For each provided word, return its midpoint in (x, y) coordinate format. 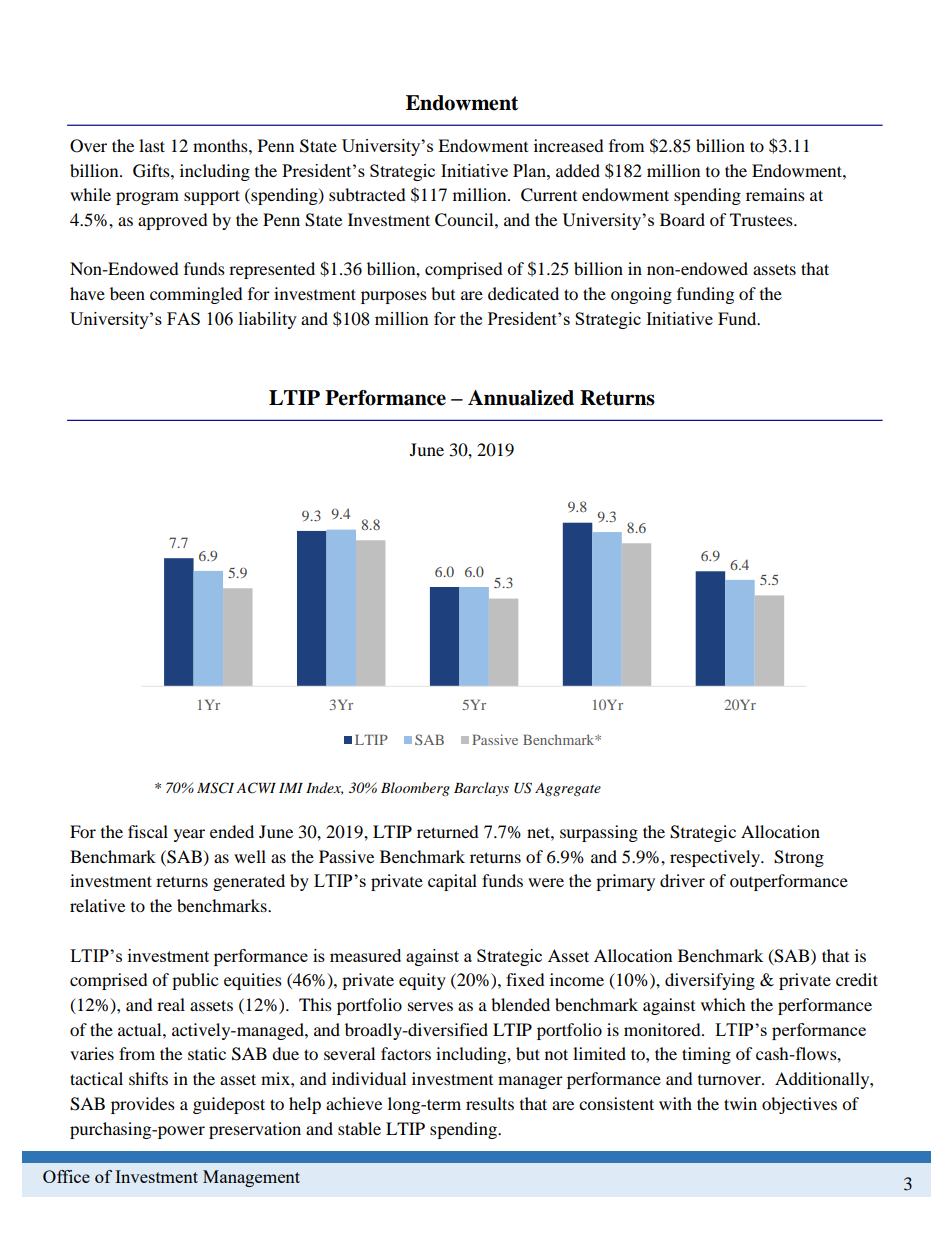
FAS (183, 318)
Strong (799, 858)
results (490, 1103)
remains (775, 194)
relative (97, 905)
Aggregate (568, 789)
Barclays (481, 789)
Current (549, 195)
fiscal (148, 831)
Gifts (152, 171)
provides (143, 1105)
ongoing (641, 295)
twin (740, 1103)
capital (452, 882)
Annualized (521, 398)
